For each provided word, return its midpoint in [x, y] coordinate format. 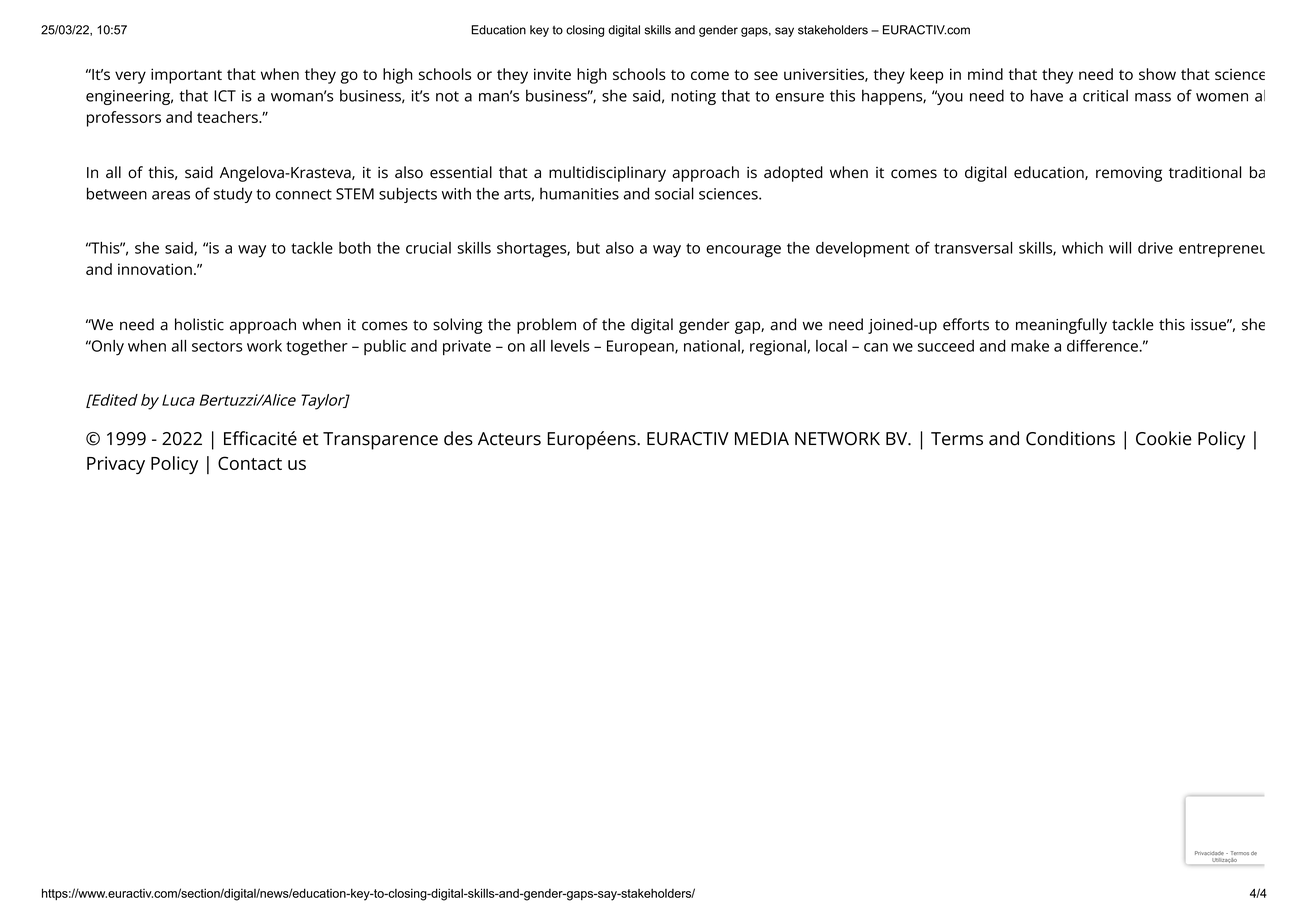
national [713, 347]
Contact [250, 463]
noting [693, 97]
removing [1129, 174]
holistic [199, 324]
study [233, 195]
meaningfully [1061, 326]
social [674, 193]
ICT [225, 96]
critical [1105, 95]
